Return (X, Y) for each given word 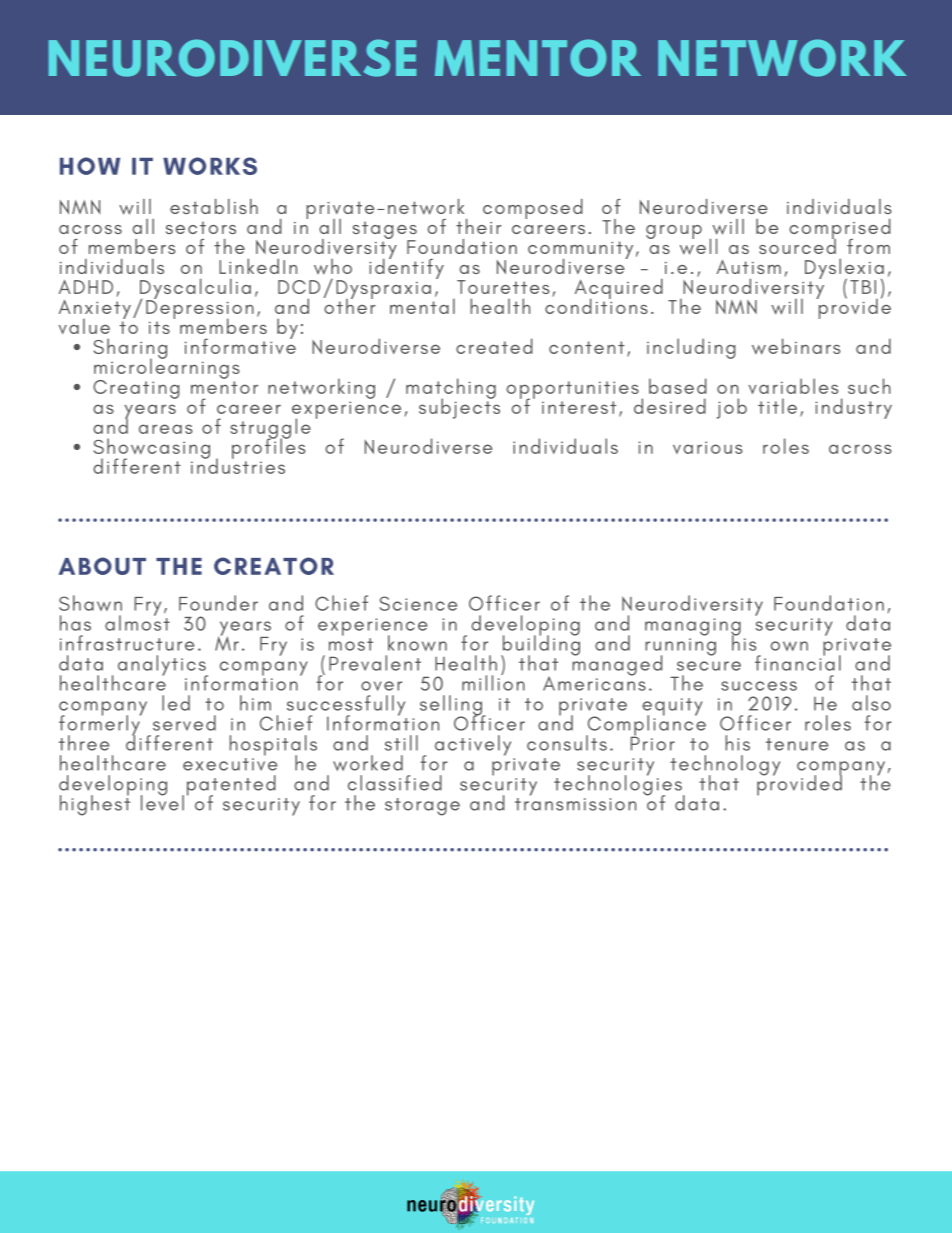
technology (725, 766)
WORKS (210, 166)
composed (533, 209)
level (162, 802)
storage (422, 807)
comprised (840, 230)
